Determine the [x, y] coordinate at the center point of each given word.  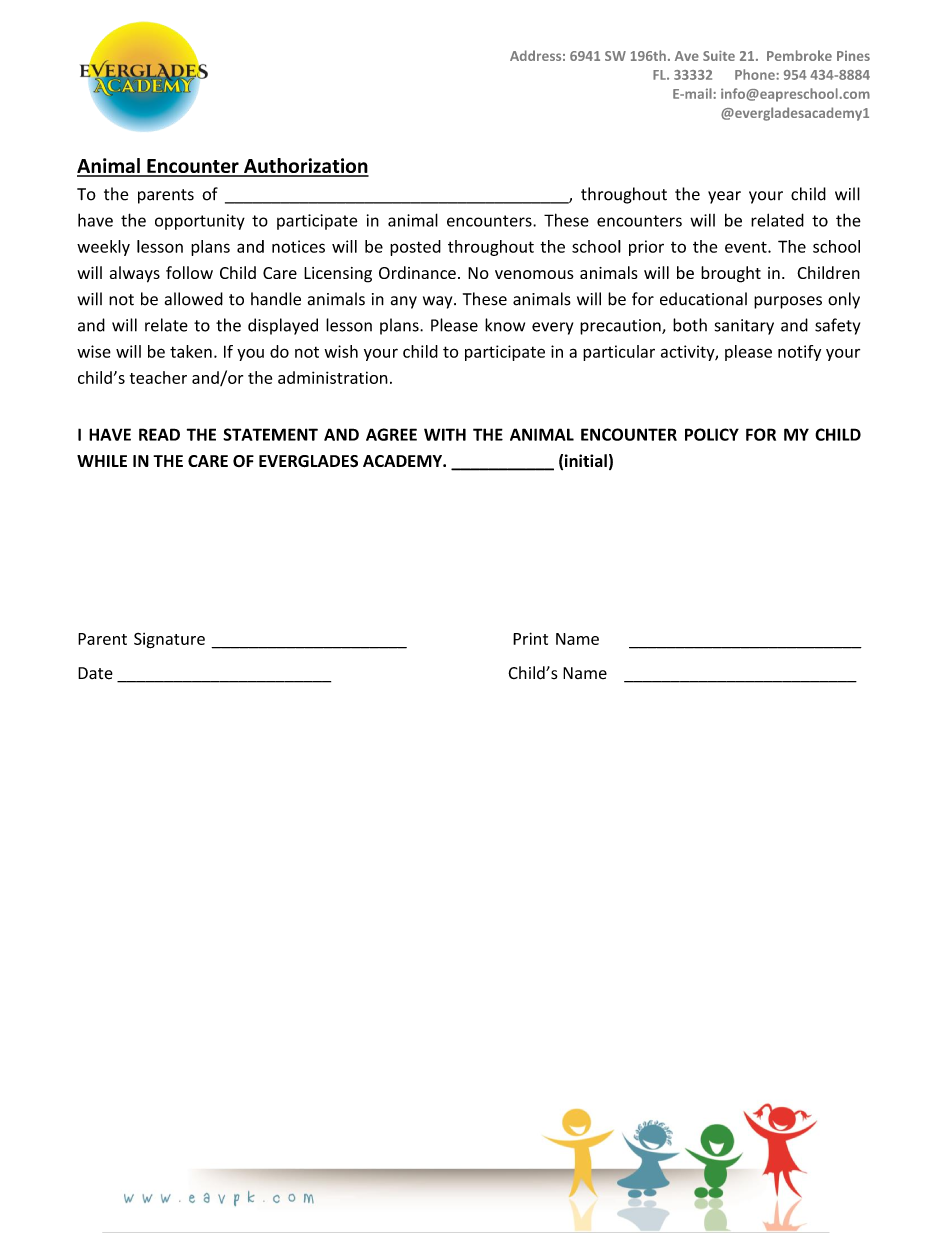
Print [530, 638]
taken [191, 351]
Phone [756, 74]
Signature [169, 641]
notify [799, 353]
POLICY [712, 434]
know [505, 325]
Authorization [305, 167]
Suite [719, 56]
